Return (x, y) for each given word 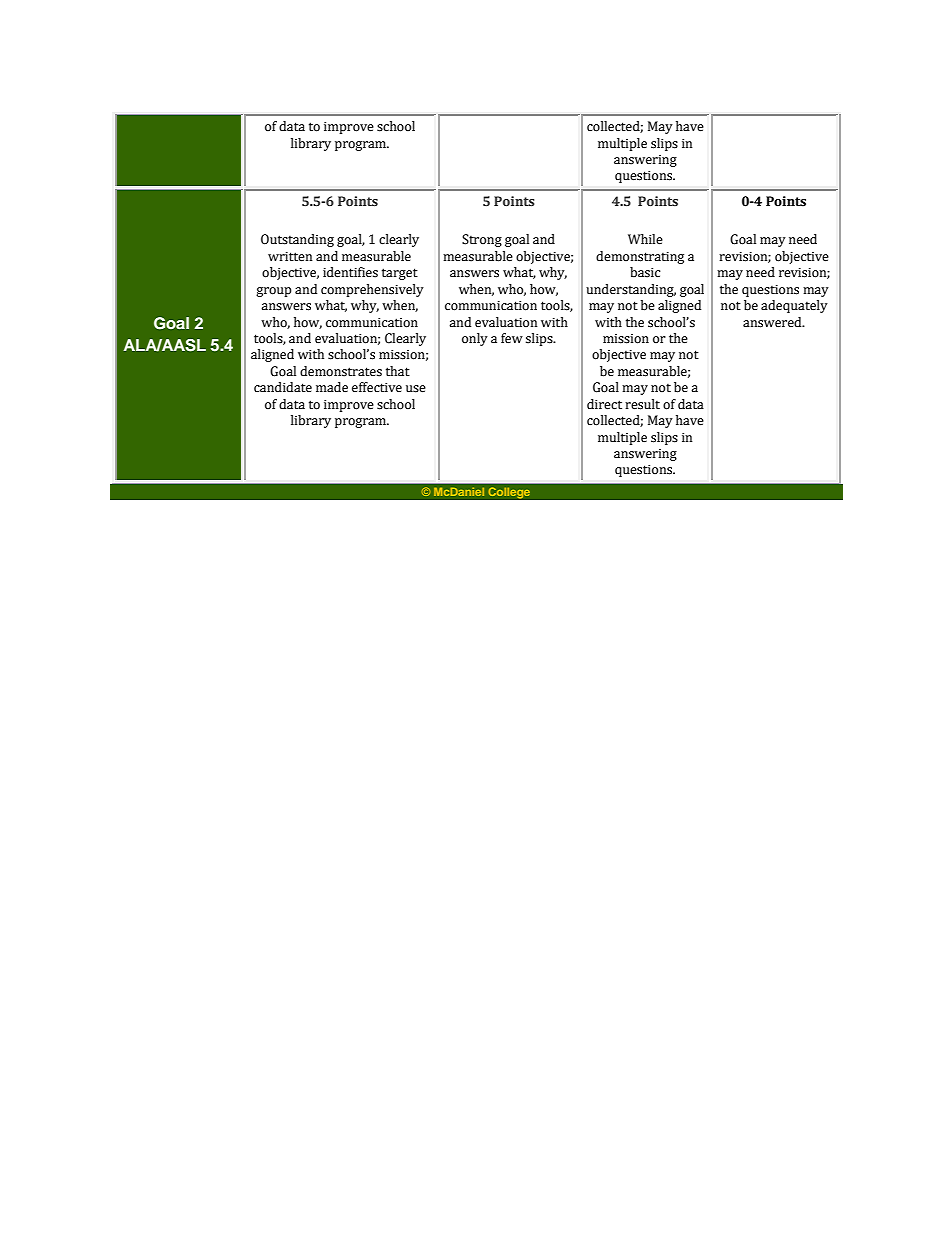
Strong (482, 240)
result (642, 404)
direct (604, 404)
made (332, 387)
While (645, 239)
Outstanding (297, 240)
